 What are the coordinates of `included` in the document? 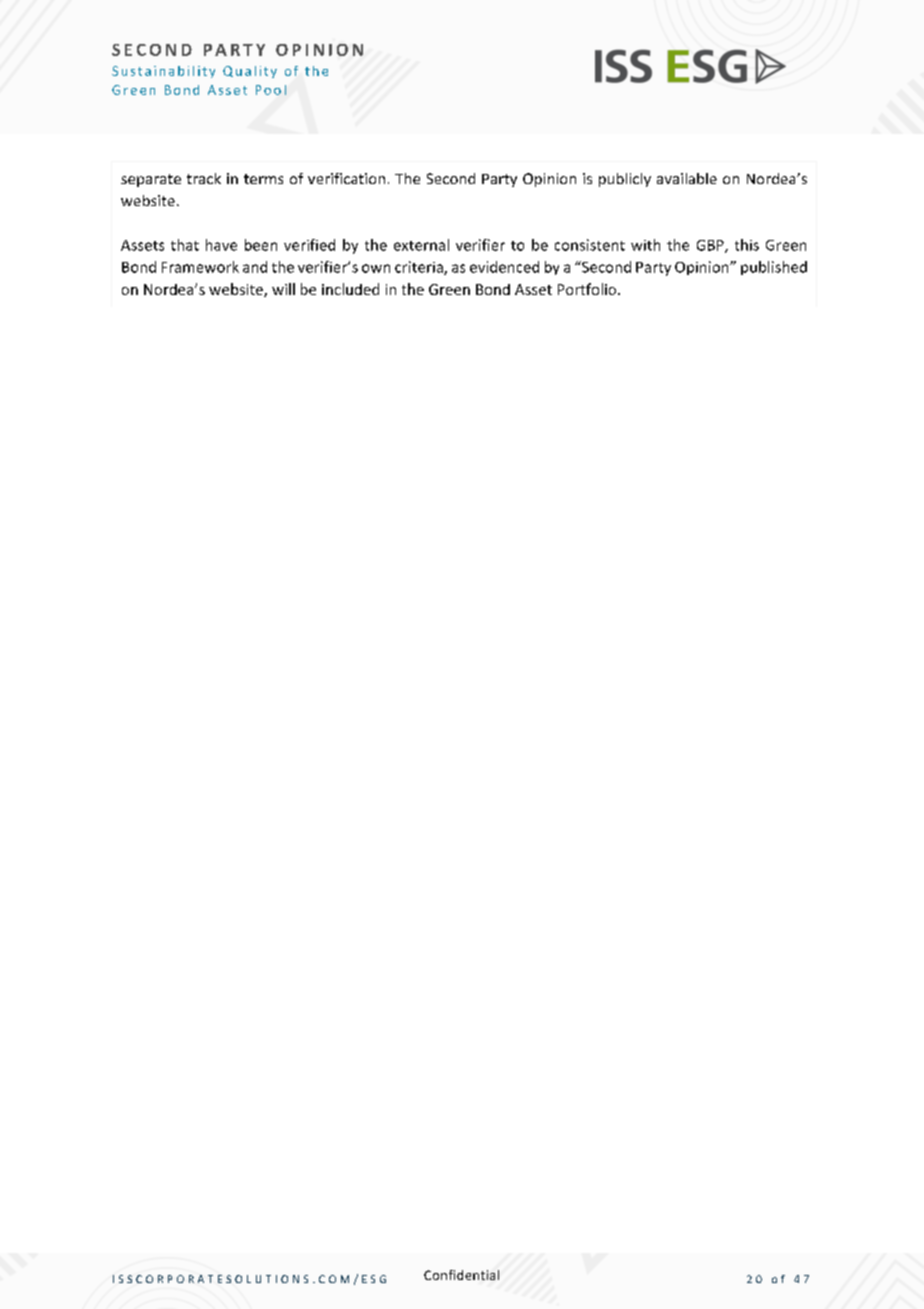 It's located at (350, 289).
